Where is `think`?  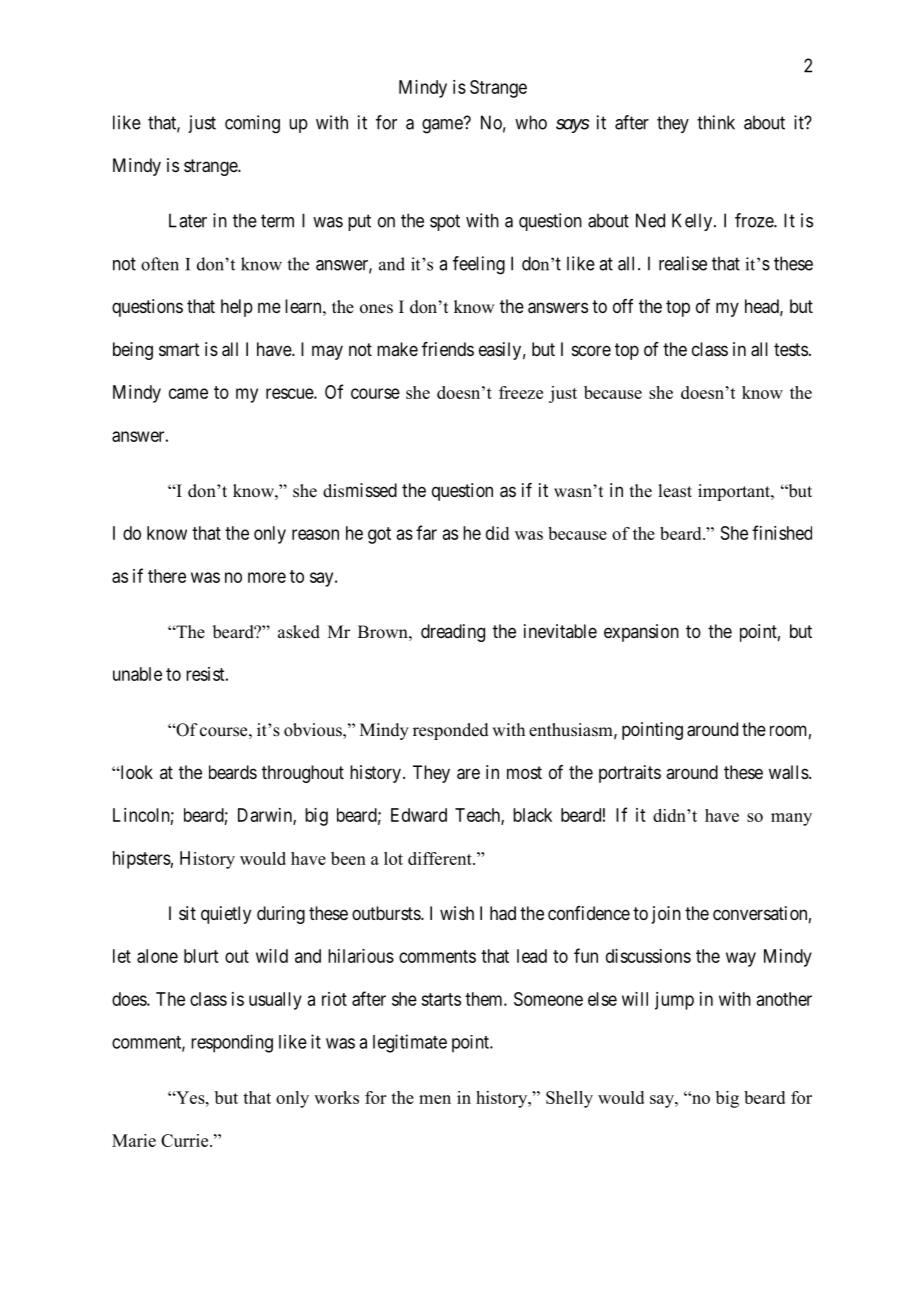 think is located at coordinates (716, 122).
